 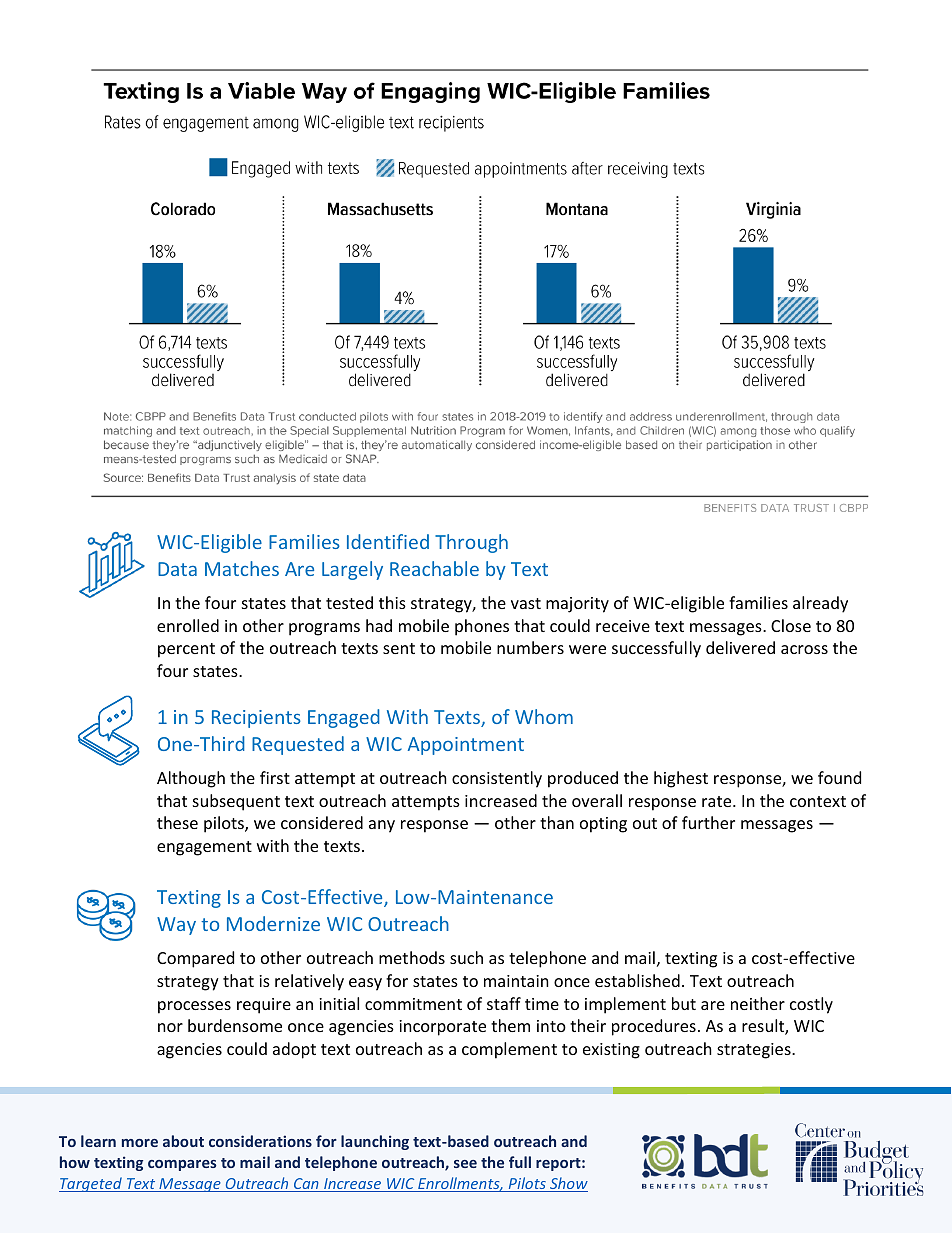 I want to click on these, so click(x=177, y=822).
